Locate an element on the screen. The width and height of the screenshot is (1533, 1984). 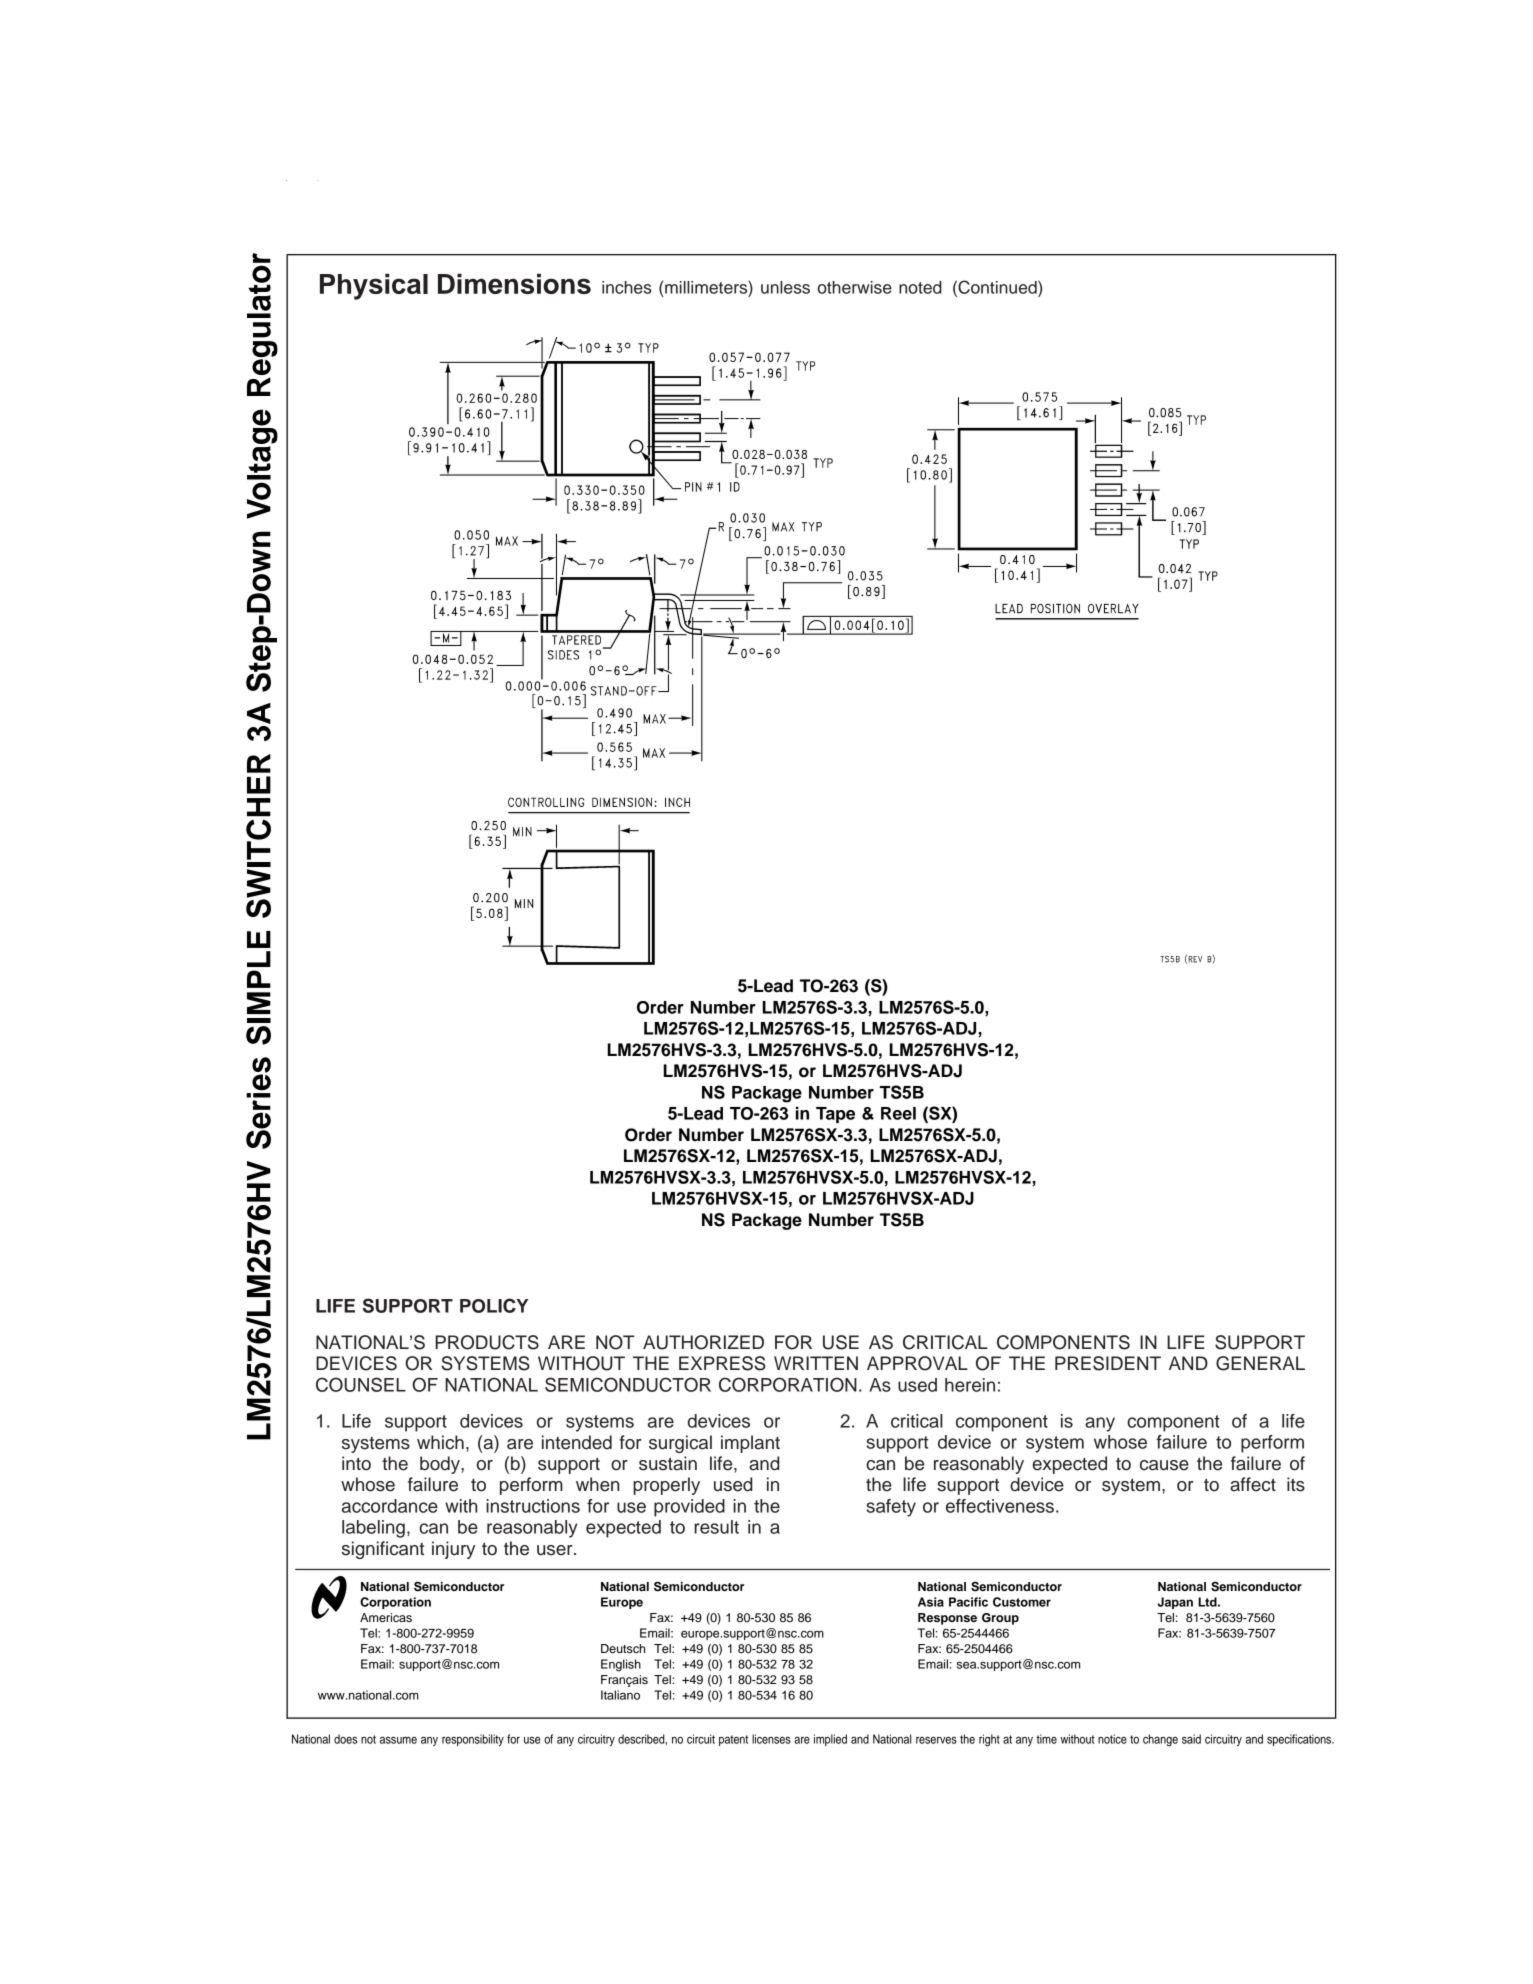
Tape is located at coordinates (835, 1115).
